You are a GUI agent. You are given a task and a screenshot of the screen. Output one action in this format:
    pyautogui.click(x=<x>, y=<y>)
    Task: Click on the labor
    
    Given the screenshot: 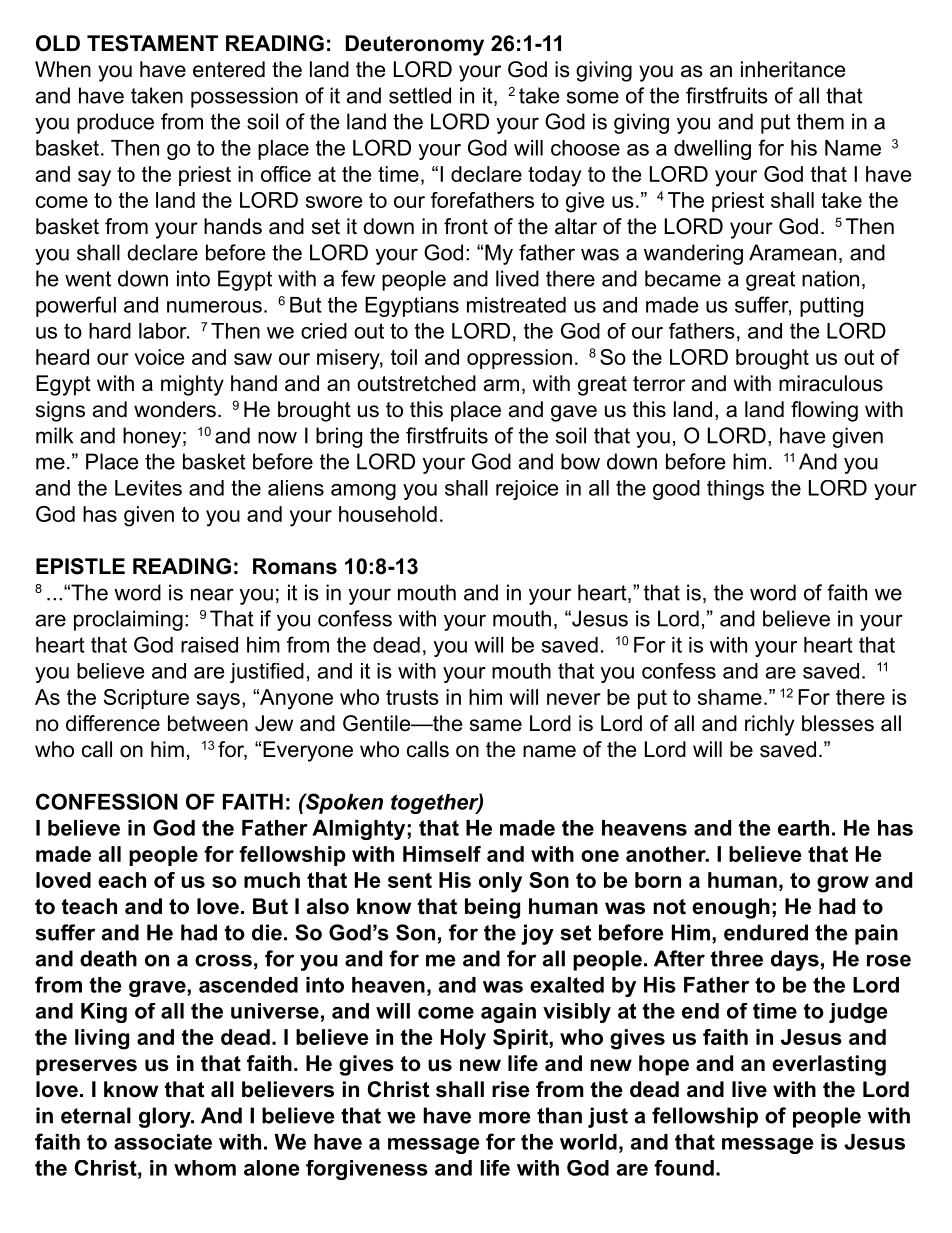 What is the action you would take?
    pyautogui.click(x=164, y=331)
